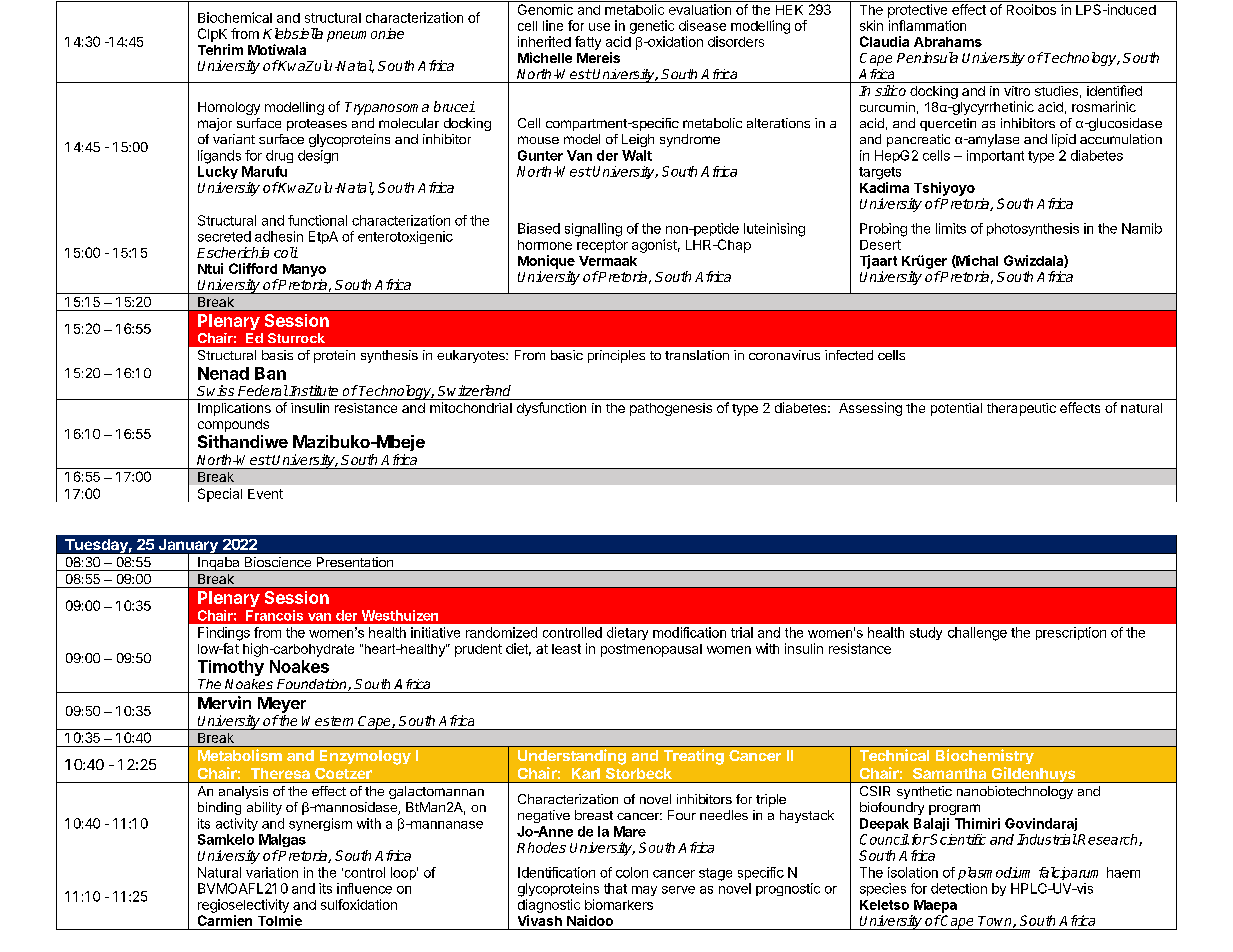 The width and height of the screenshot is (1233, 952). Describe the element at coordinates (652, 27) in the screenshot. I see `genetic` at that location.
